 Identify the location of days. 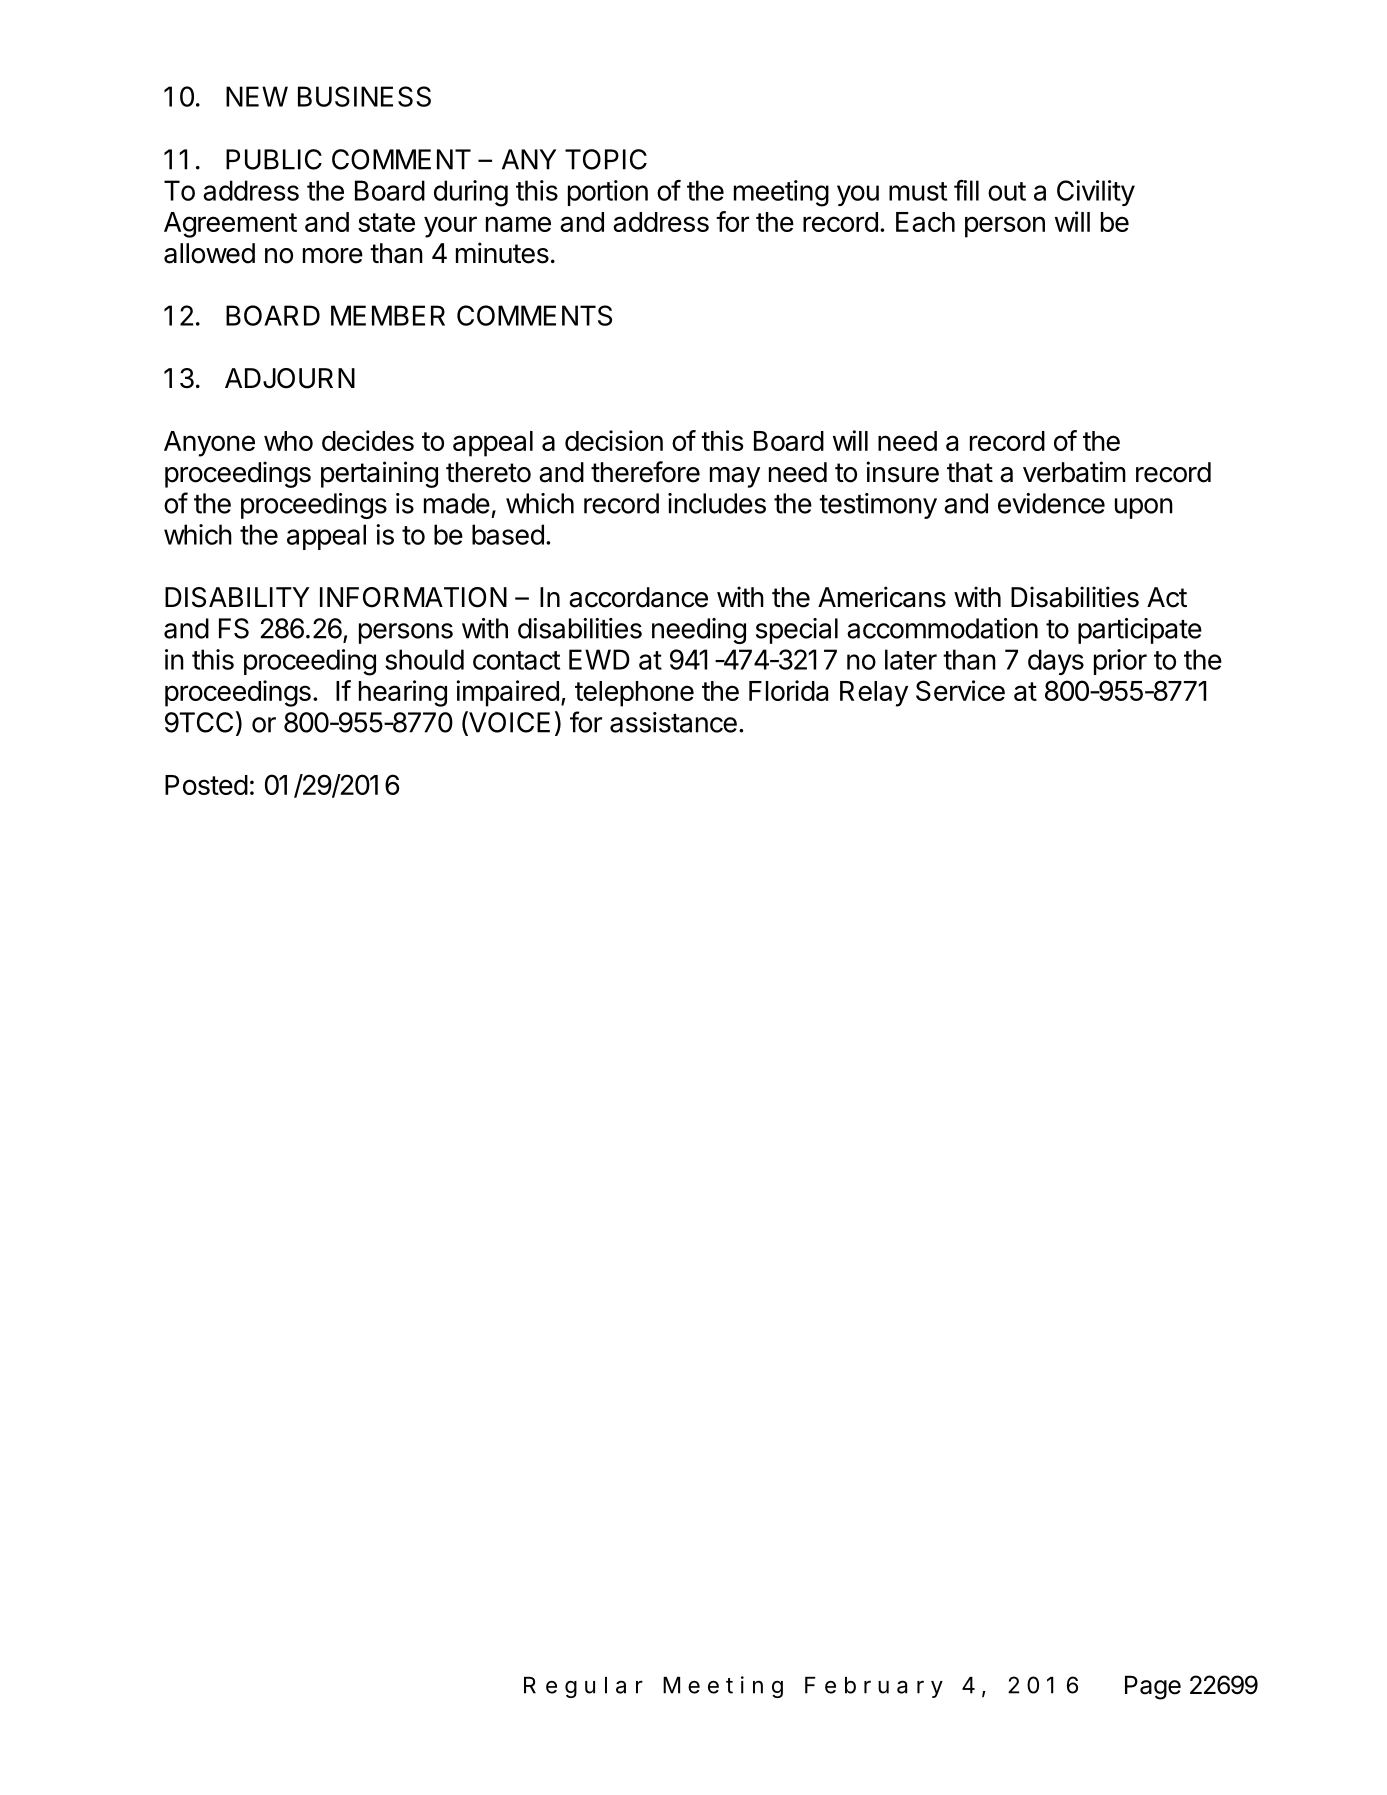
(1056, 662).
